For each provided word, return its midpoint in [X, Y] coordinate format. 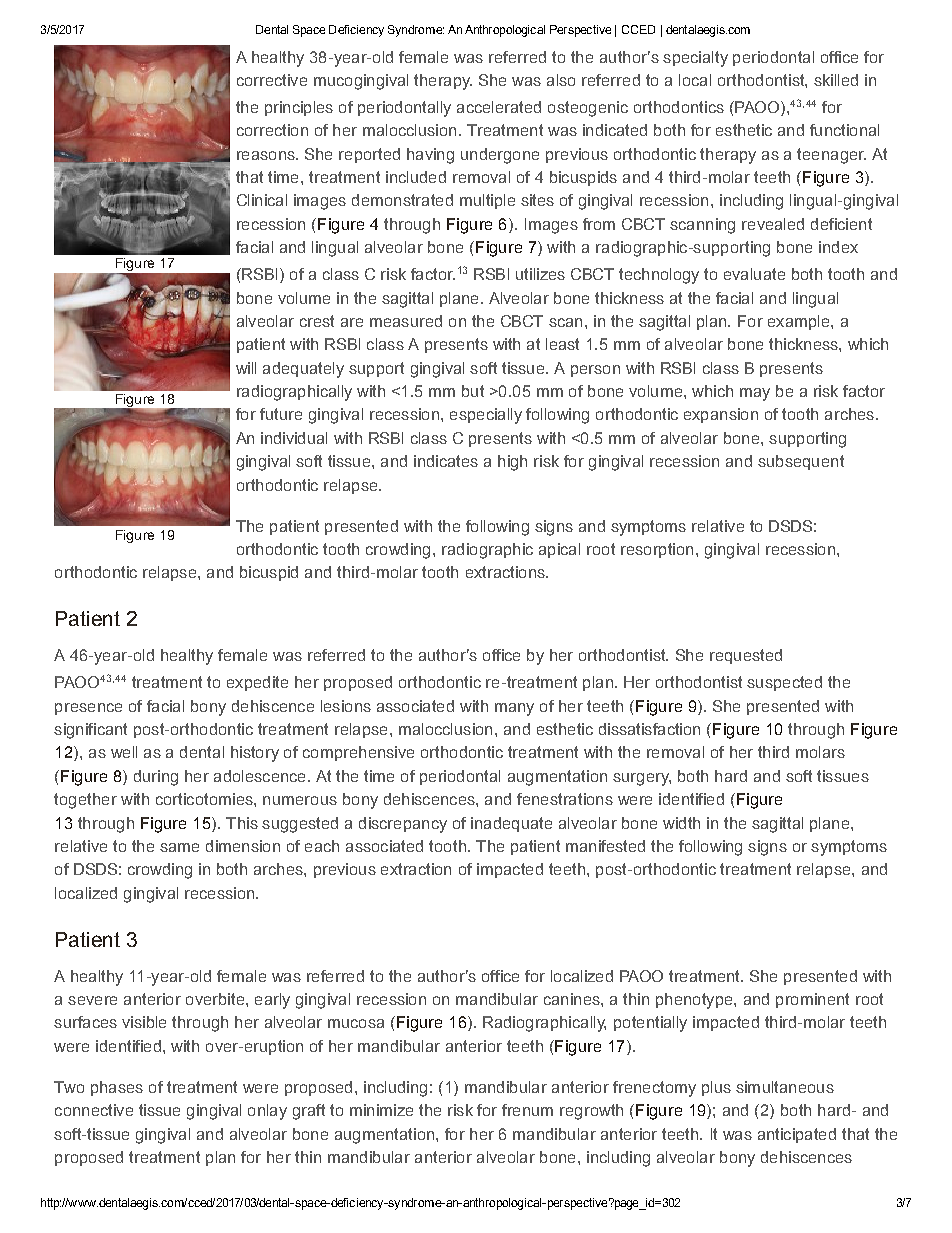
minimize [381, 1110]
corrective [272, 80]
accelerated [499, 107]
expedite [257, 683]
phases [117, 1088]
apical [559, 550]
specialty [695, 59]
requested [746, 656]
